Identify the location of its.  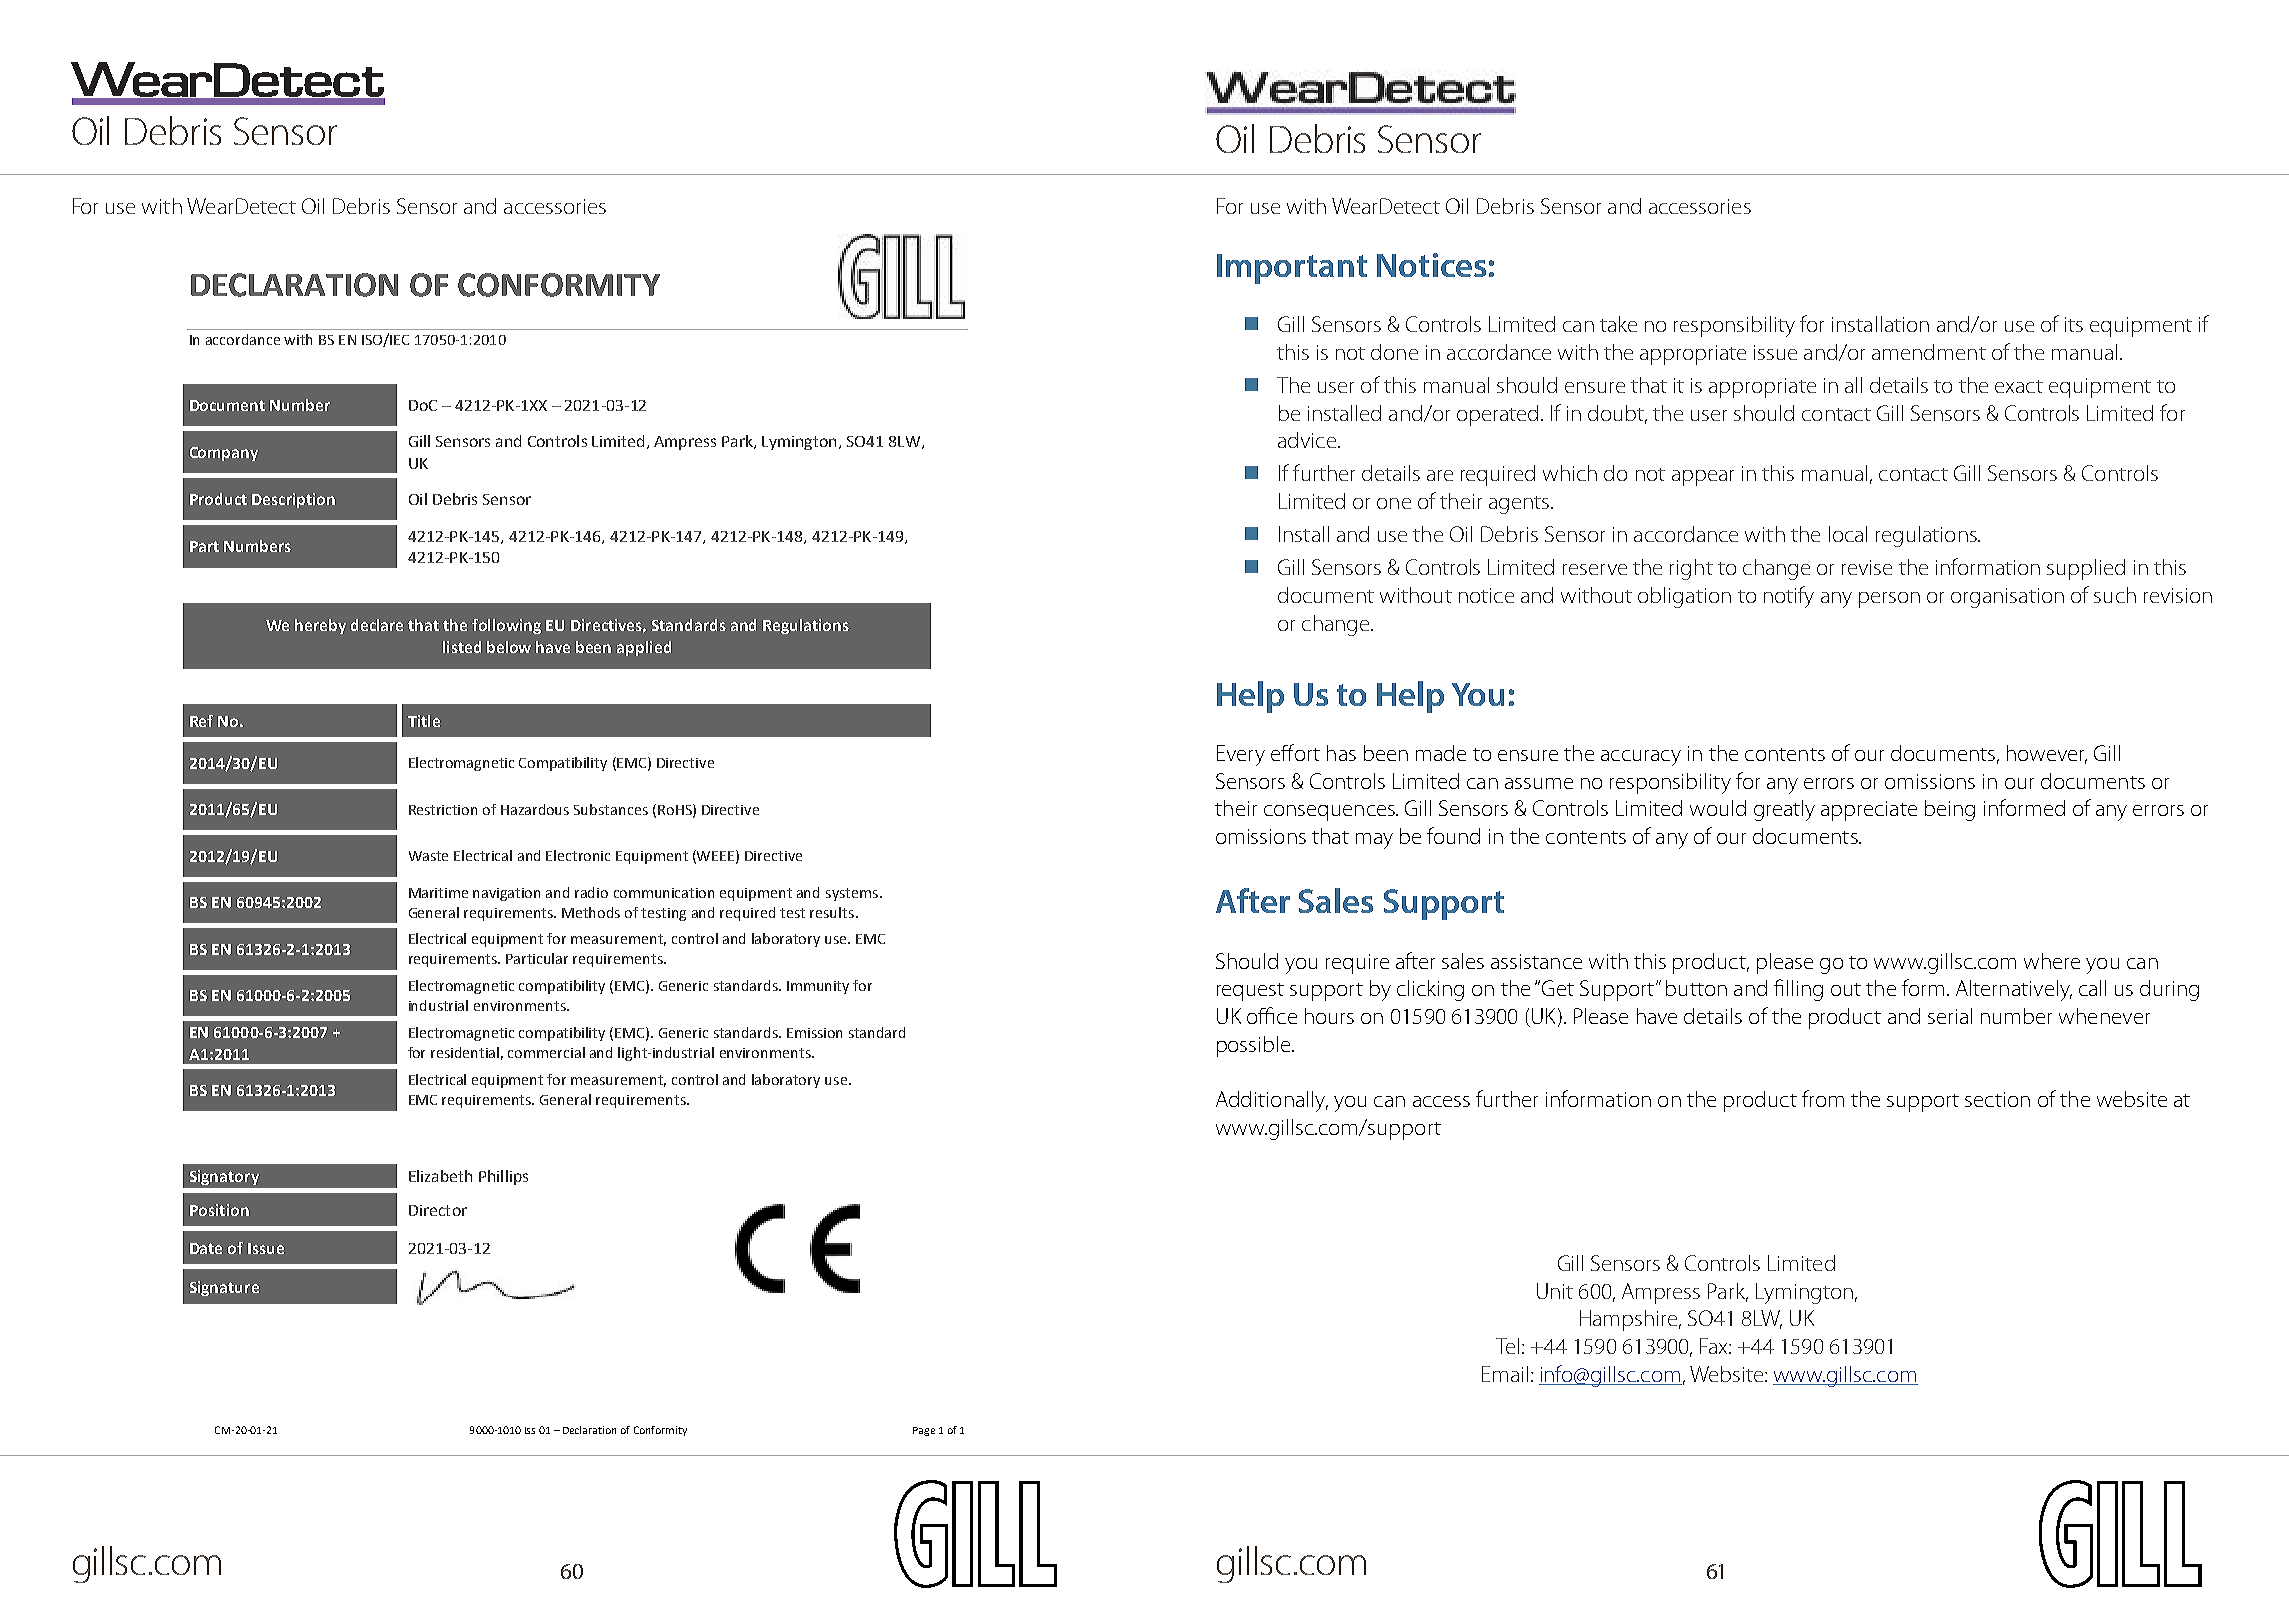
(2074, 324).
